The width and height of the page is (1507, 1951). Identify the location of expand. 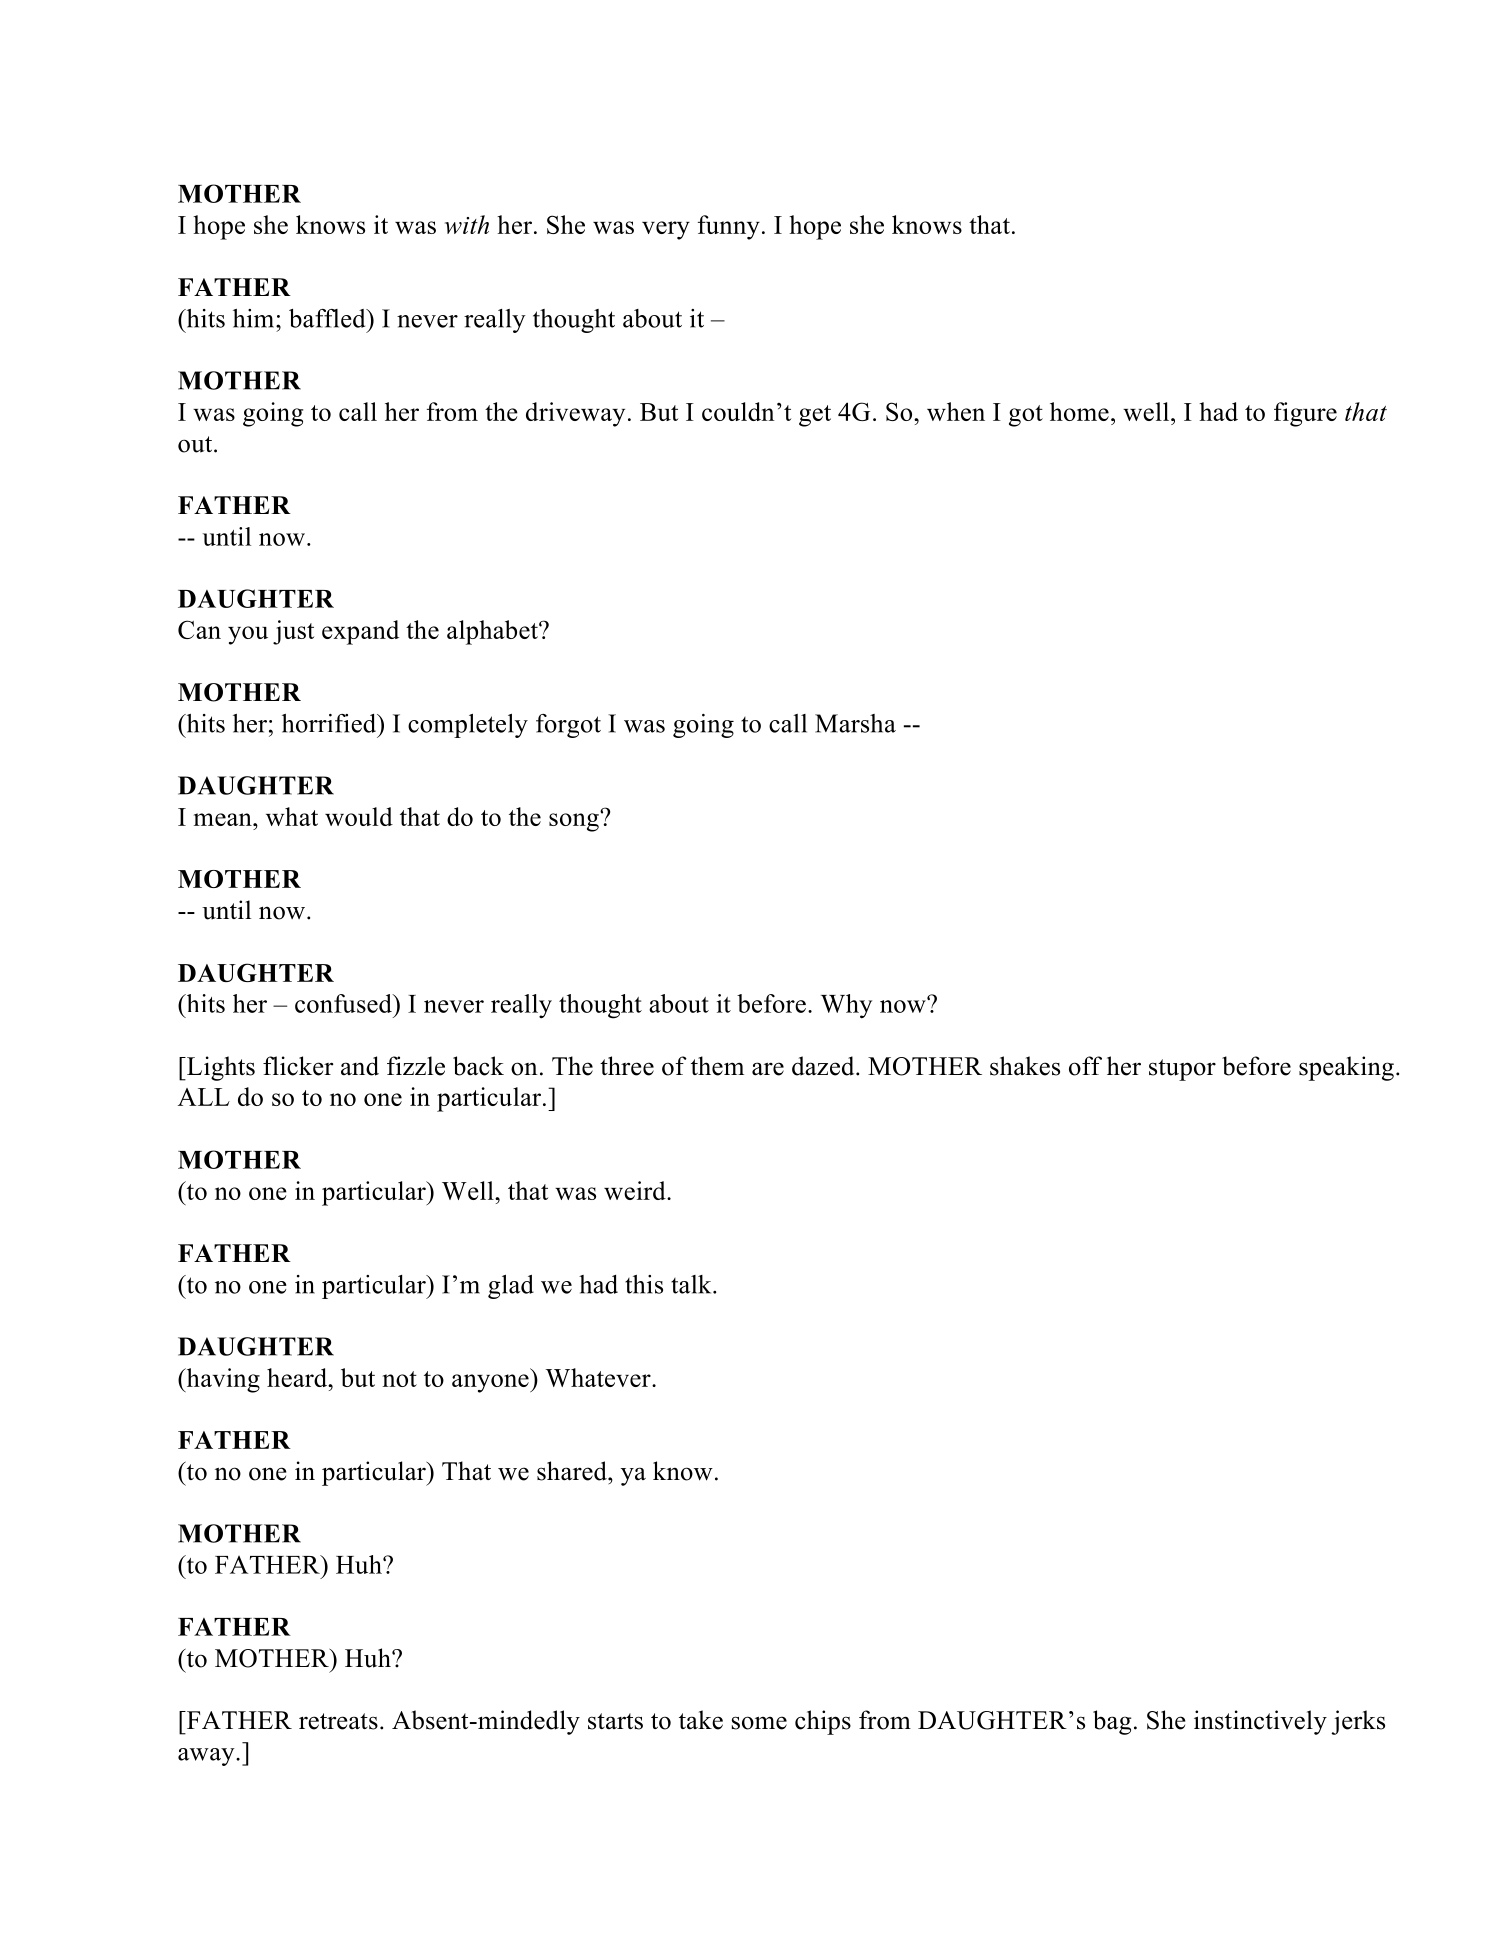
(360, 632).
